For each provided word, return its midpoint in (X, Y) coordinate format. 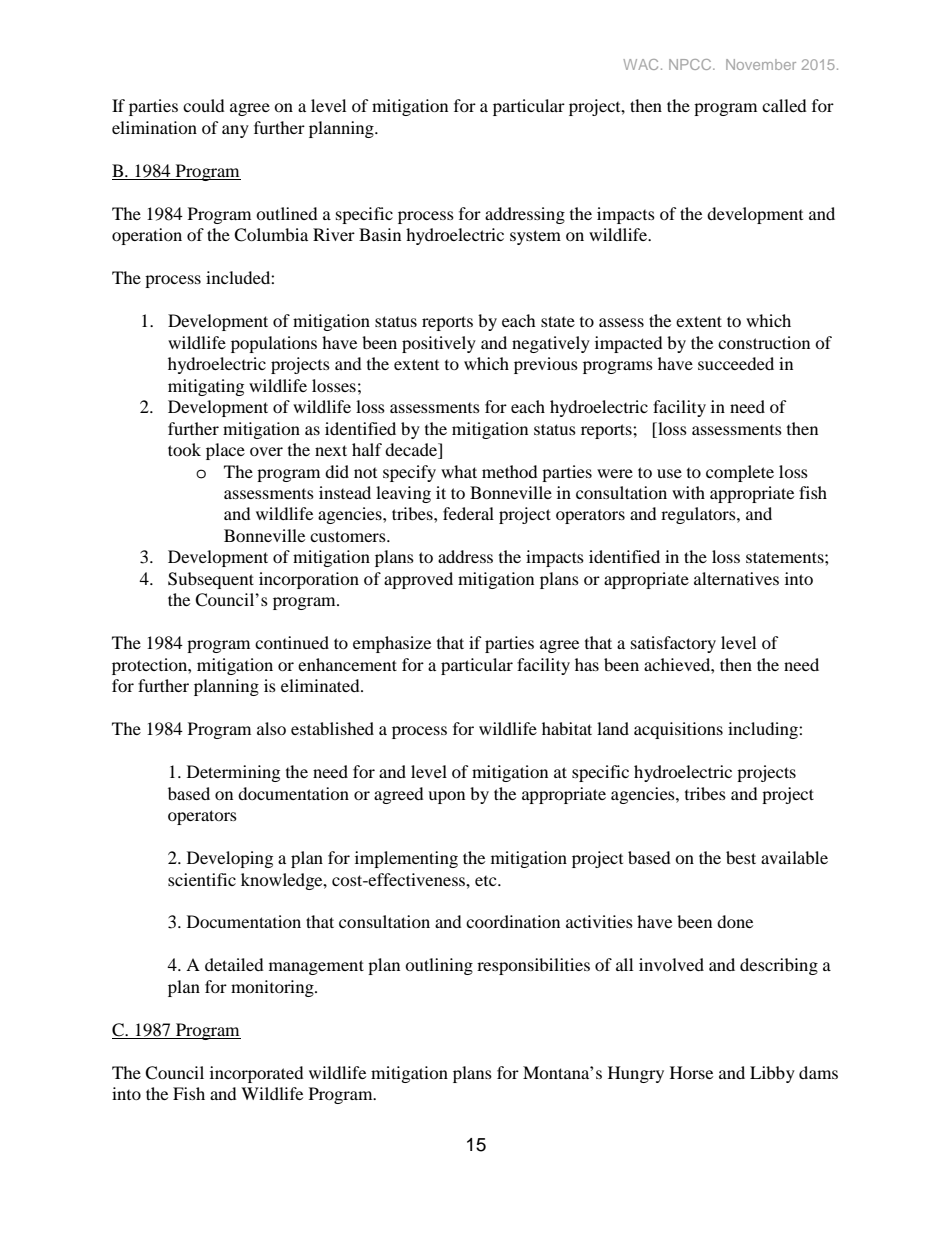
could (204, 105)
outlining (439, 966)
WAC (640, 64)
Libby (772, 1074)
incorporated (257, 1074)
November (761, 64)
